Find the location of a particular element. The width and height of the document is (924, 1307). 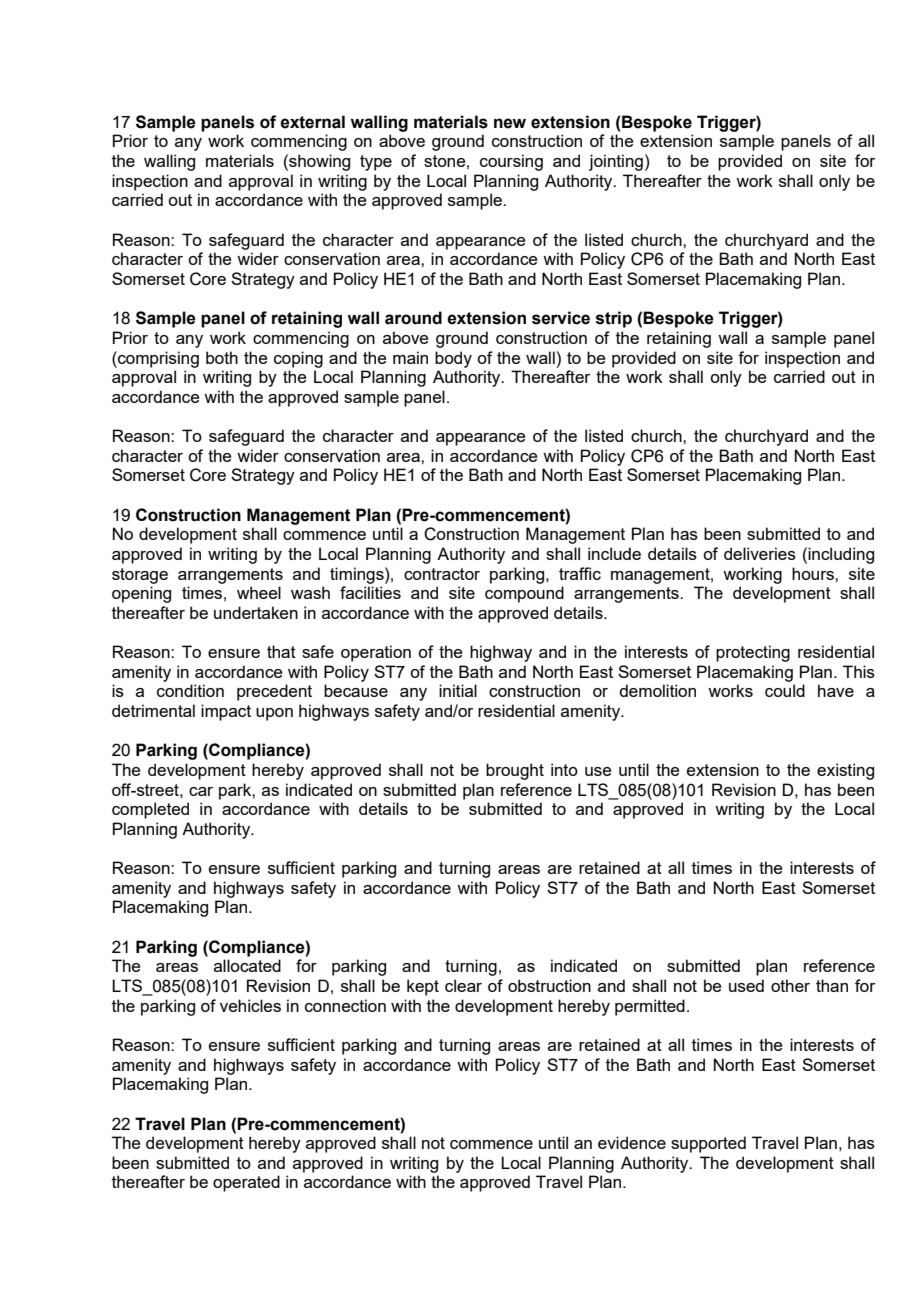

new is located at coordinates (510, 123).
